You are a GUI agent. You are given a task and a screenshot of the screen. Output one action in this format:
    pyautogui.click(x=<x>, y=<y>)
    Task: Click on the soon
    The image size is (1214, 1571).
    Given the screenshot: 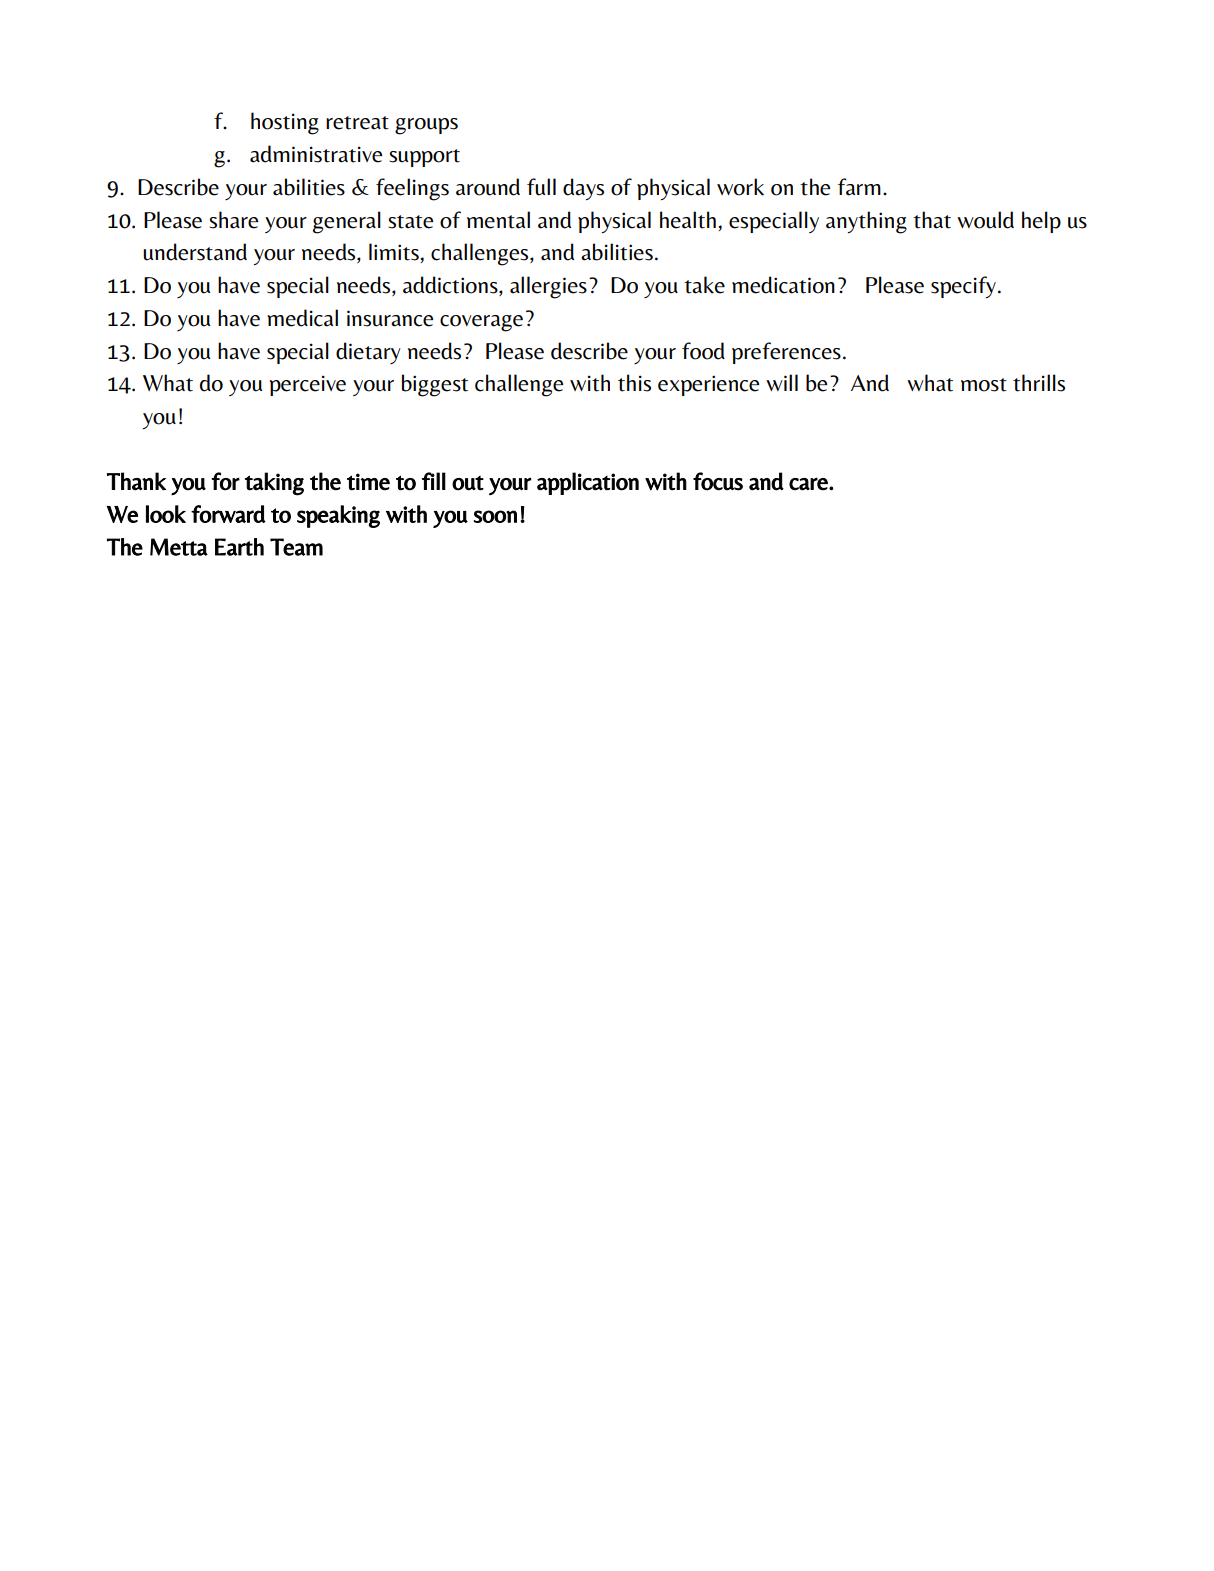 What is the action you would take?
    pyautogui.click(x=495, y=516)
